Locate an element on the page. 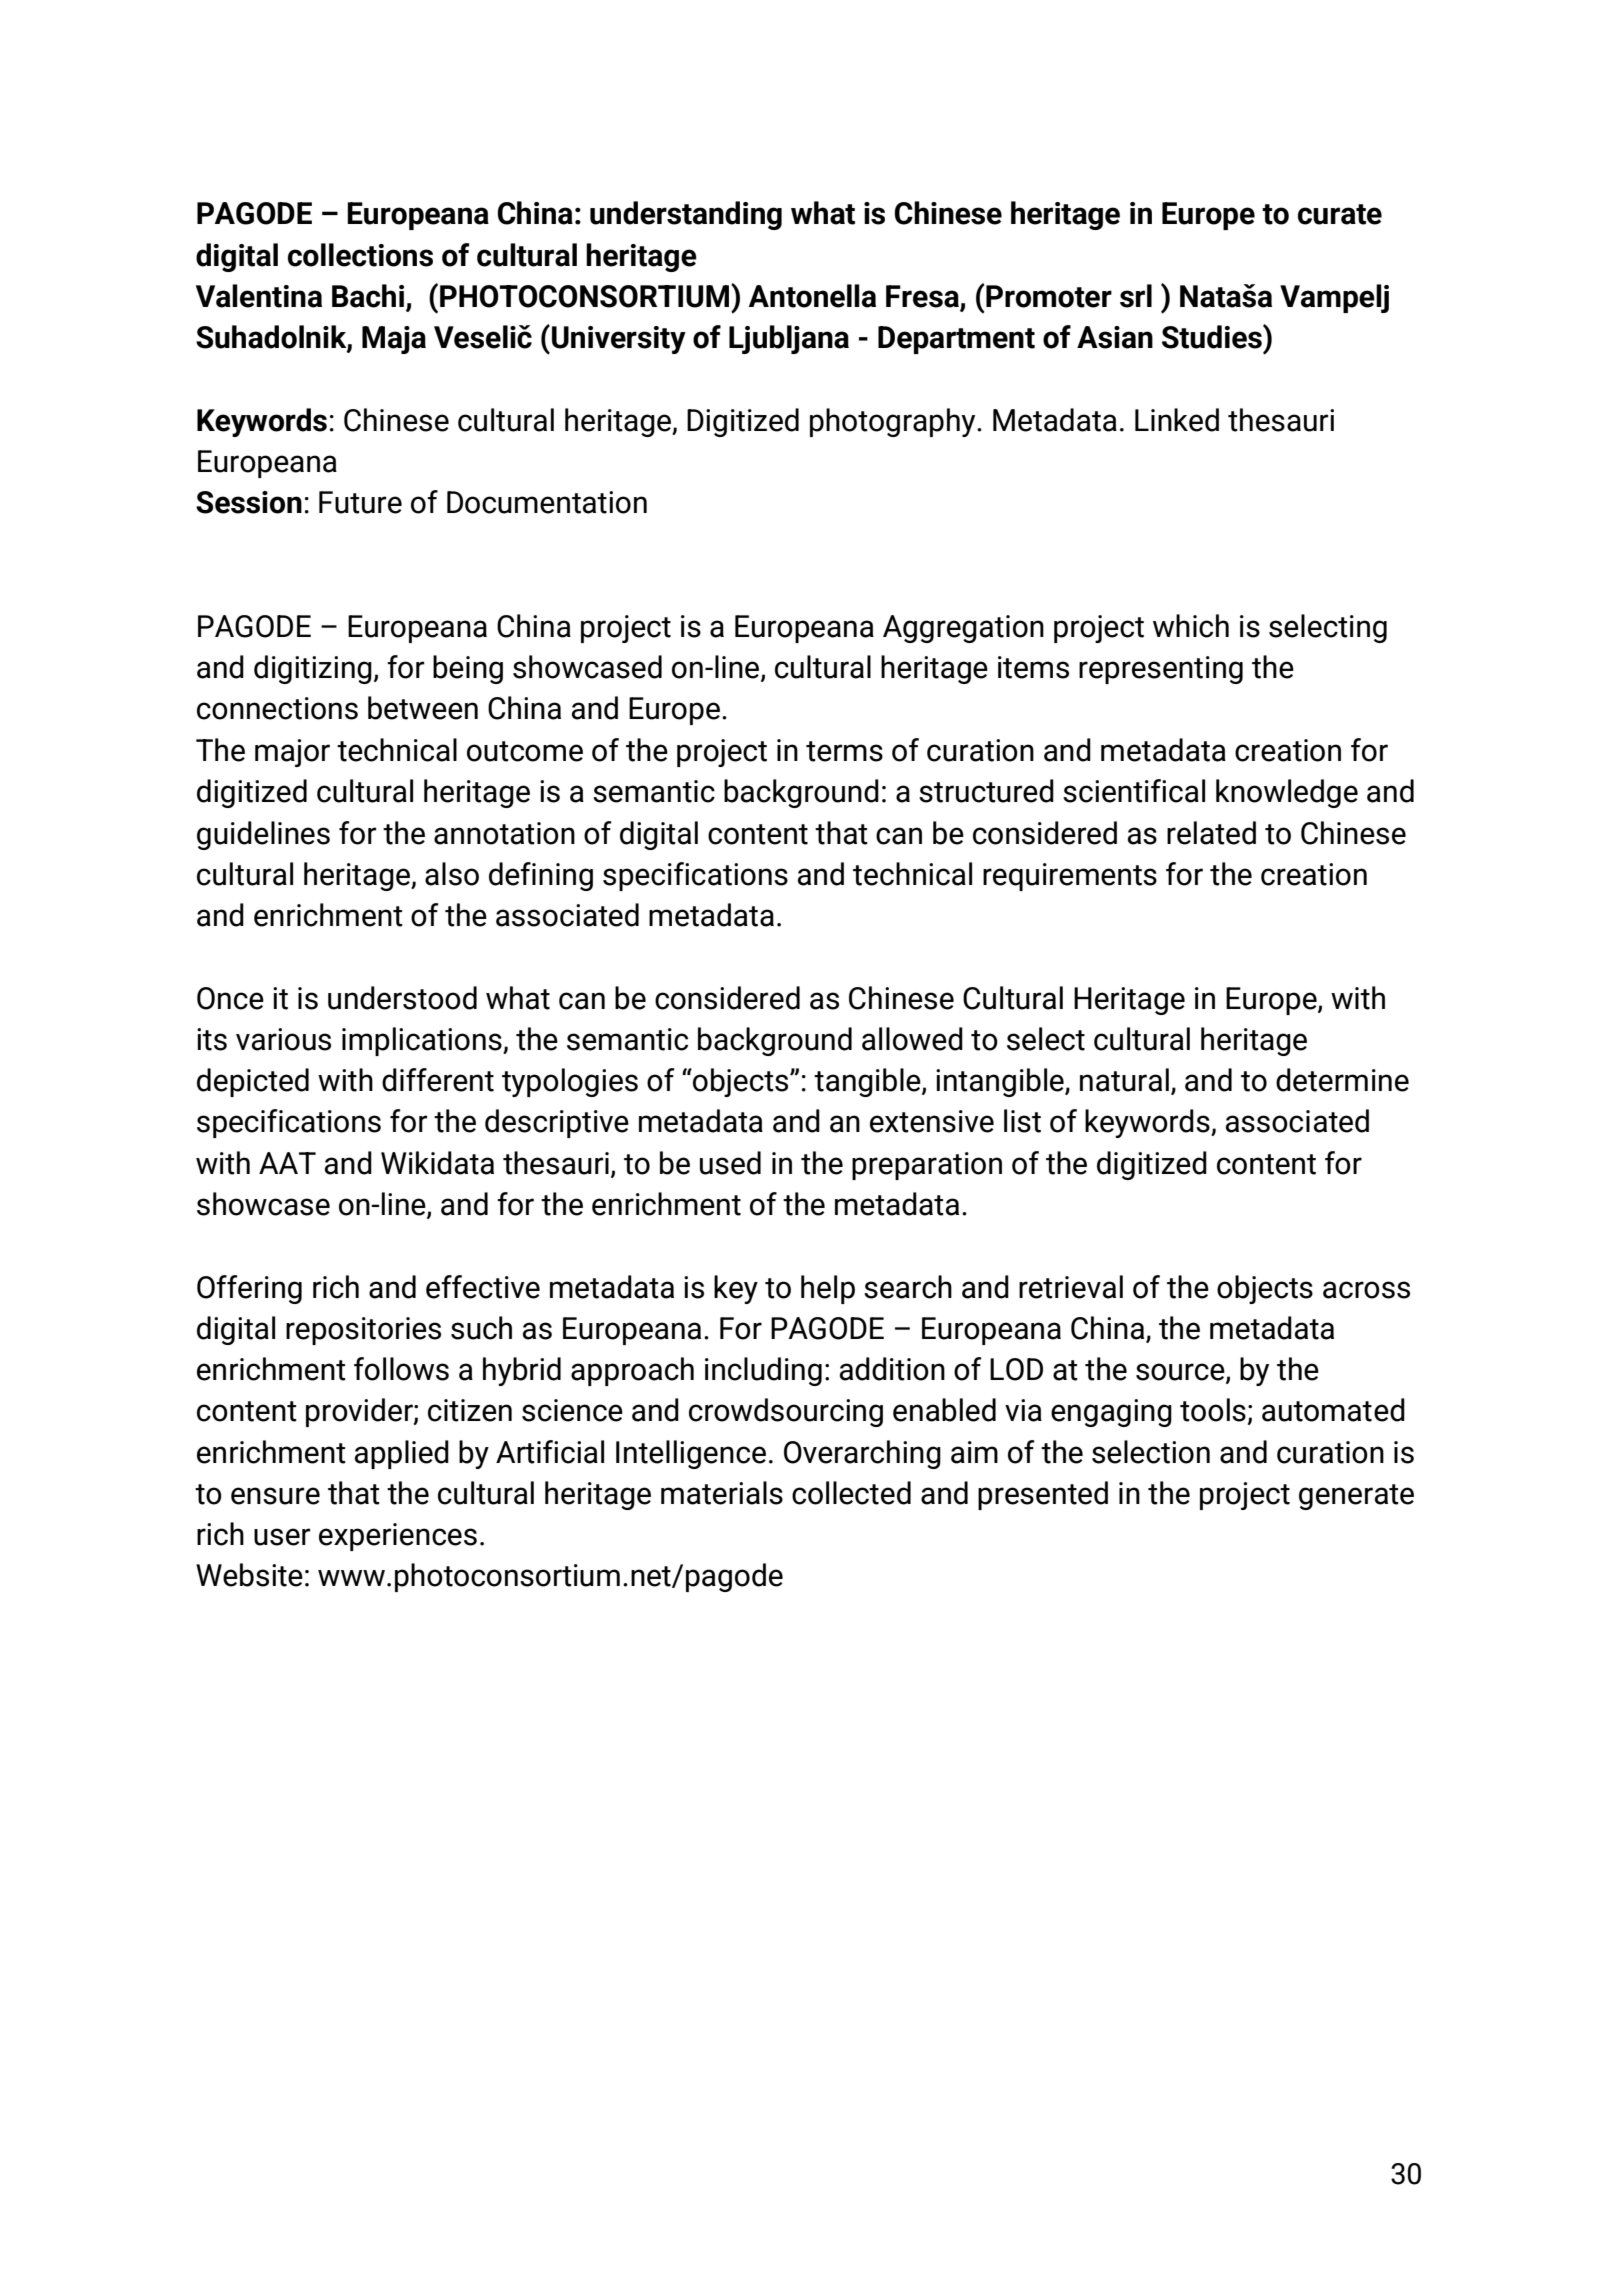 This document has width=1618, height=2289. collections is located at coordinates (360, 255).
